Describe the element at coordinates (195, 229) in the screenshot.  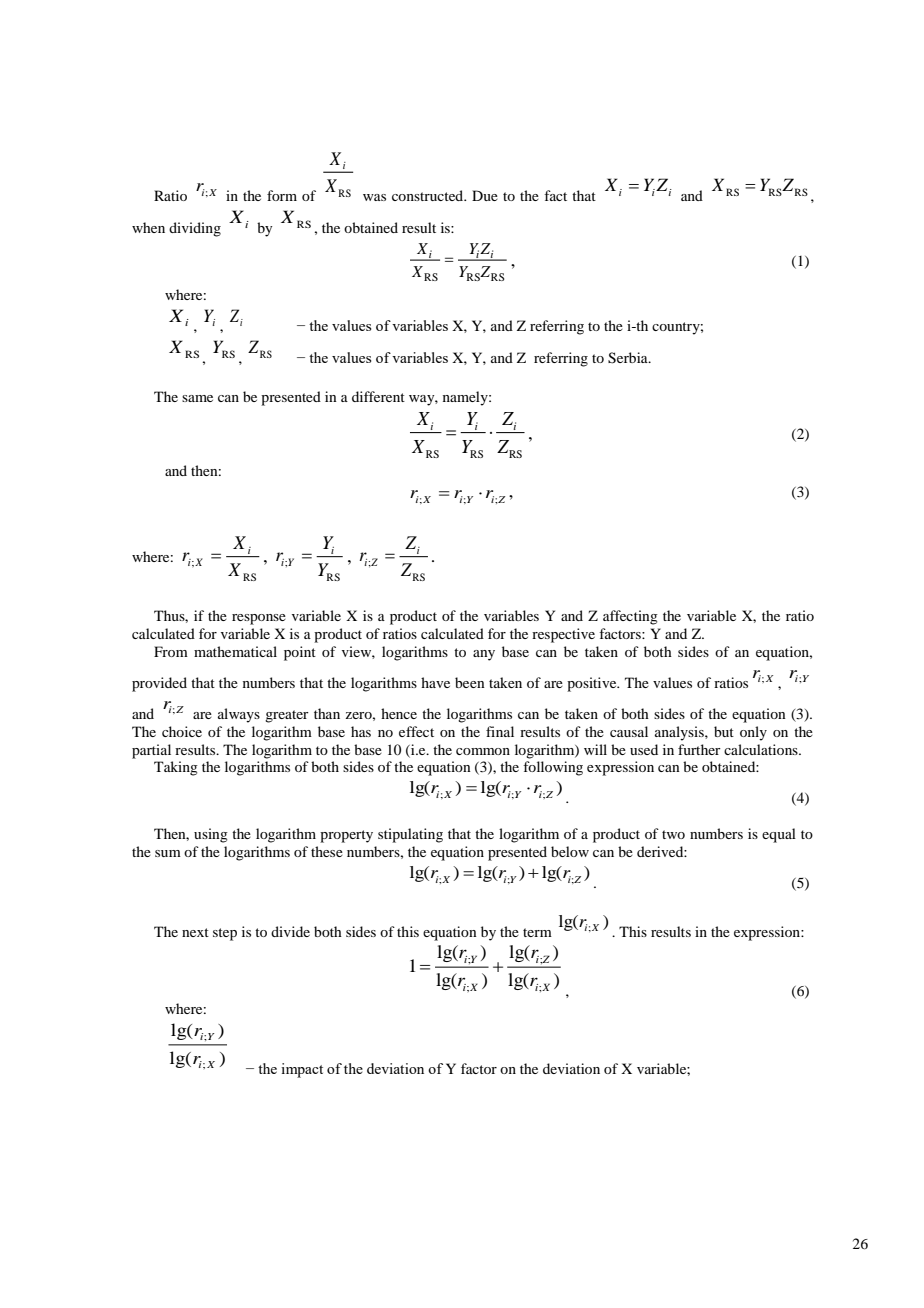
I see `dividing` at that location.
